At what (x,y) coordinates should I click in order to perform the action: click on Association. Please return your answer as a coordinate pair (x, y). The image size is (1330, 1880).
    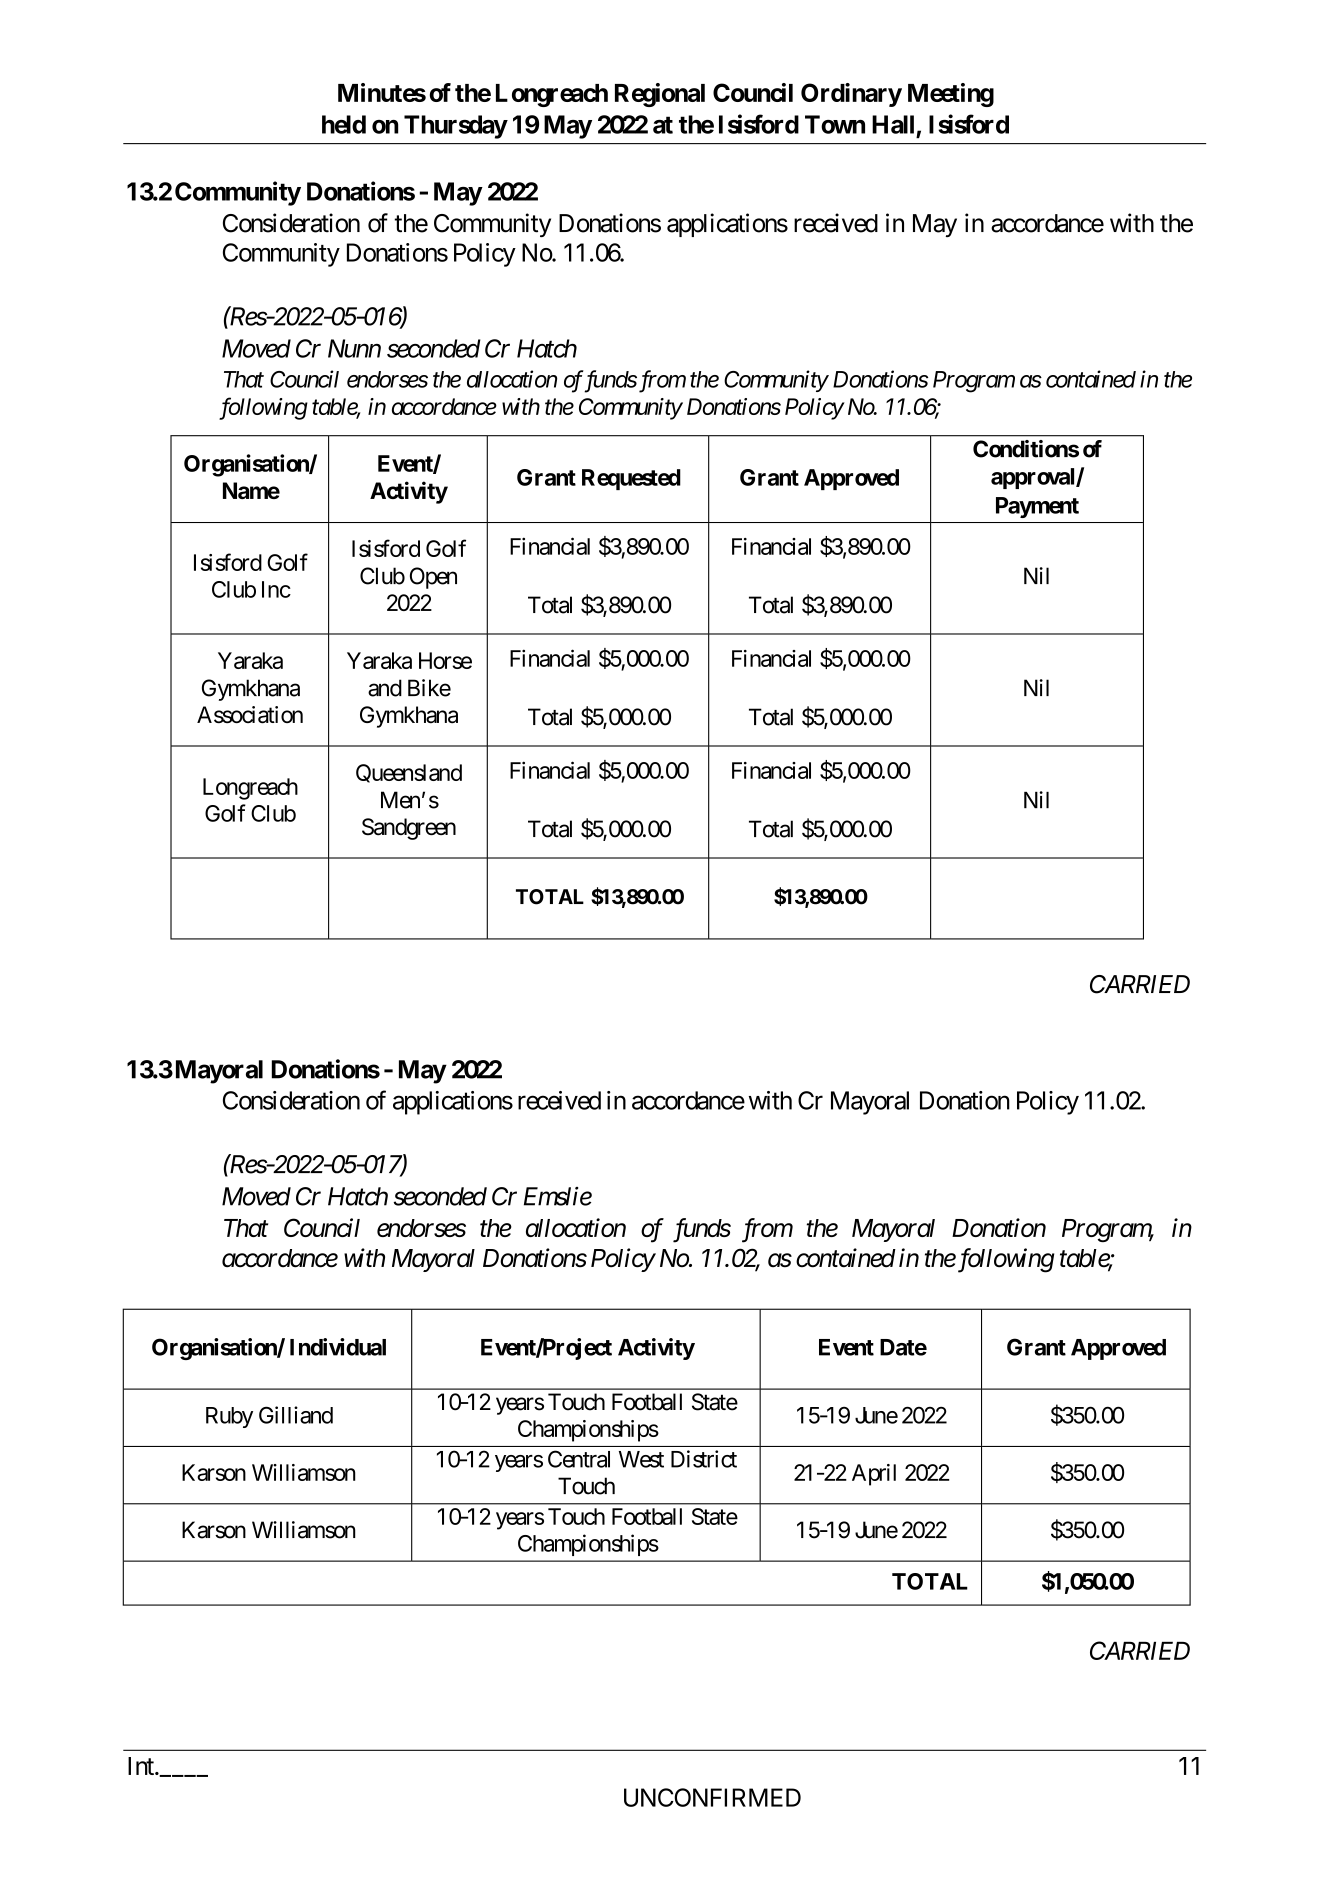
    Looking at the image, I should click on (250, 715).
